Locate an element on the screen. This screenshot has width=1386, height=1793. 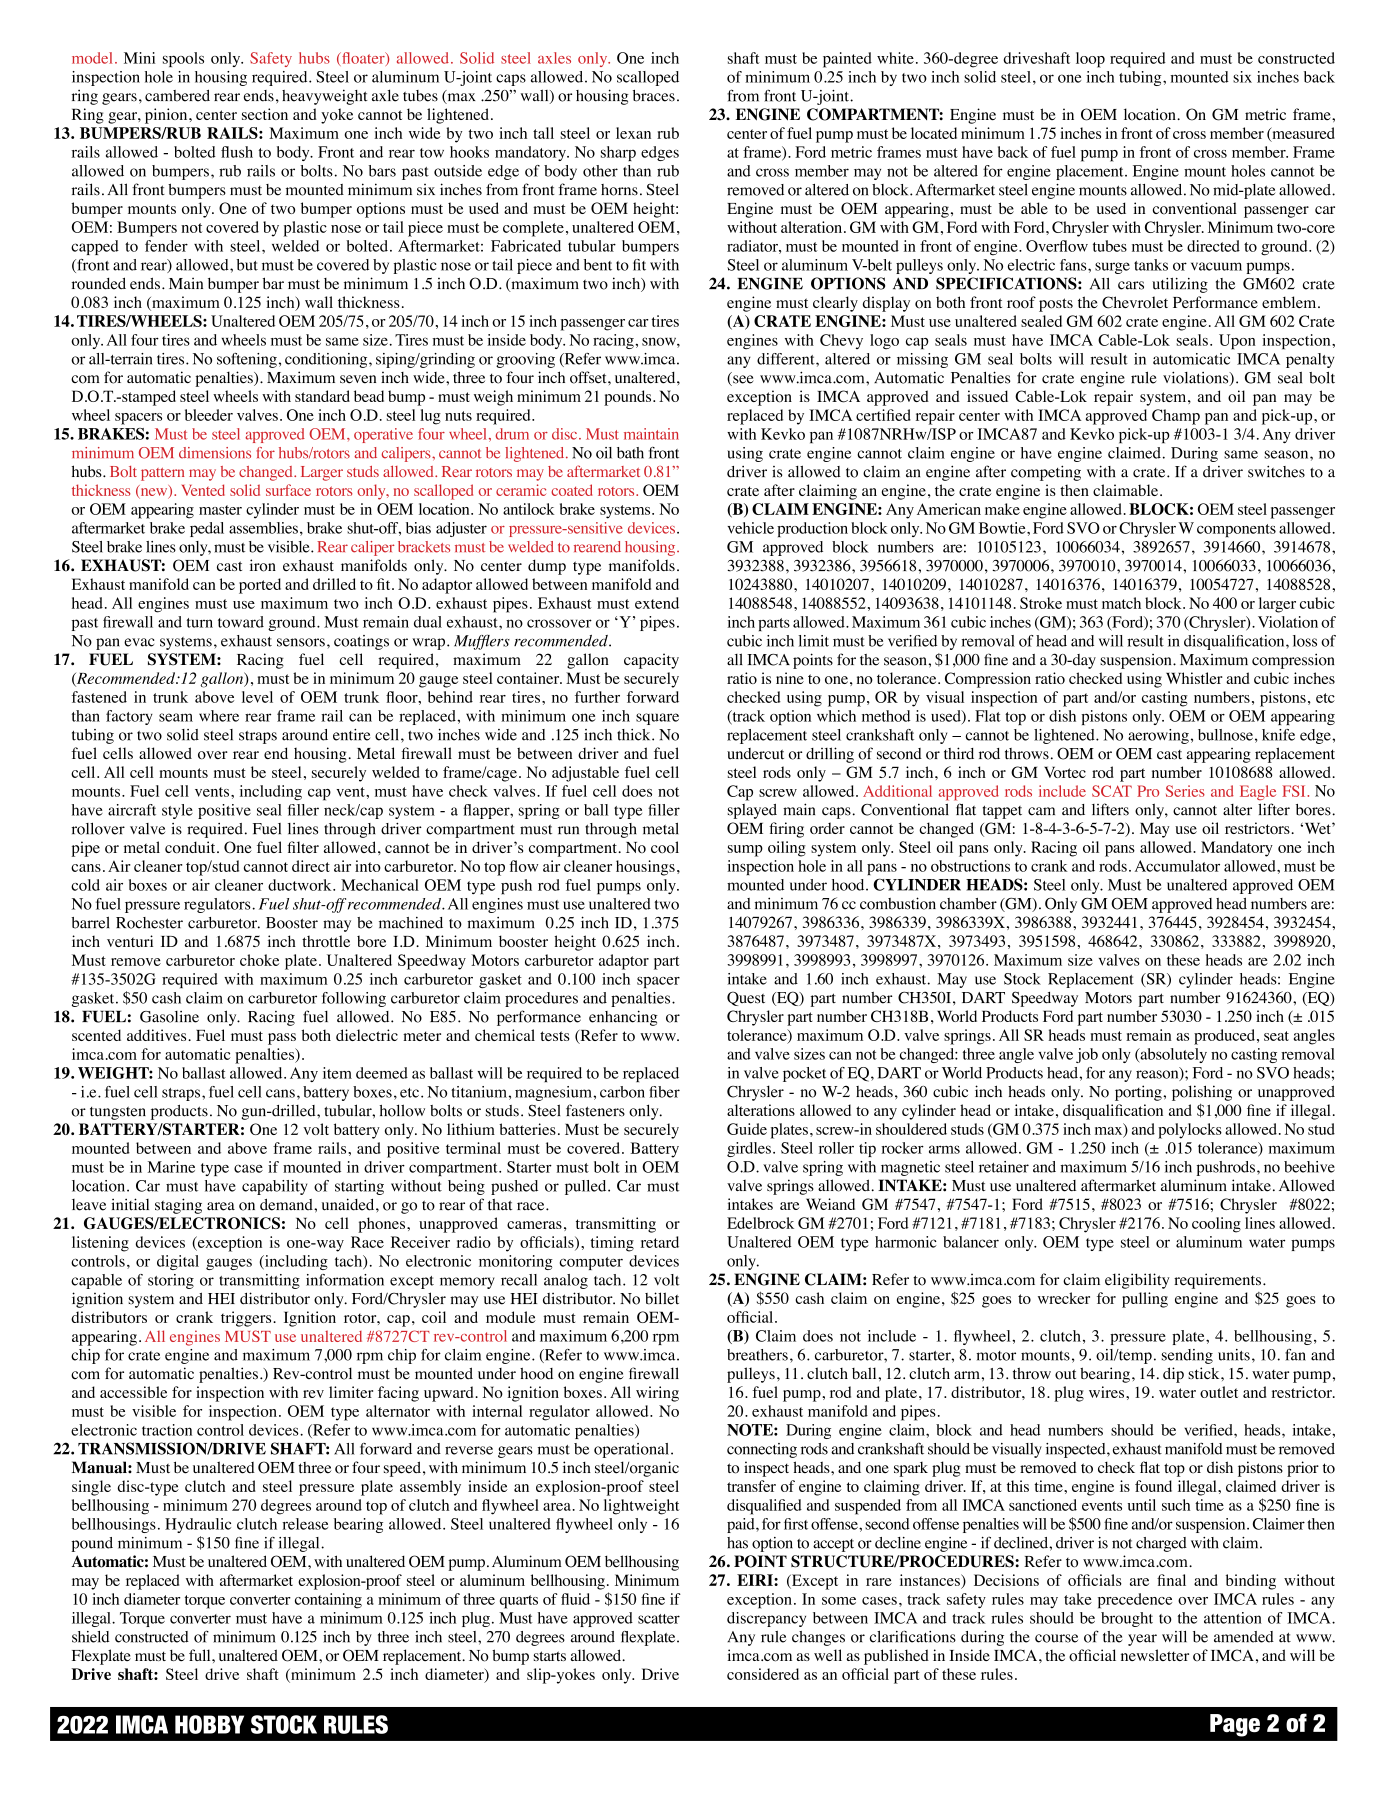
loop is located at coordinates (1090, 60).
